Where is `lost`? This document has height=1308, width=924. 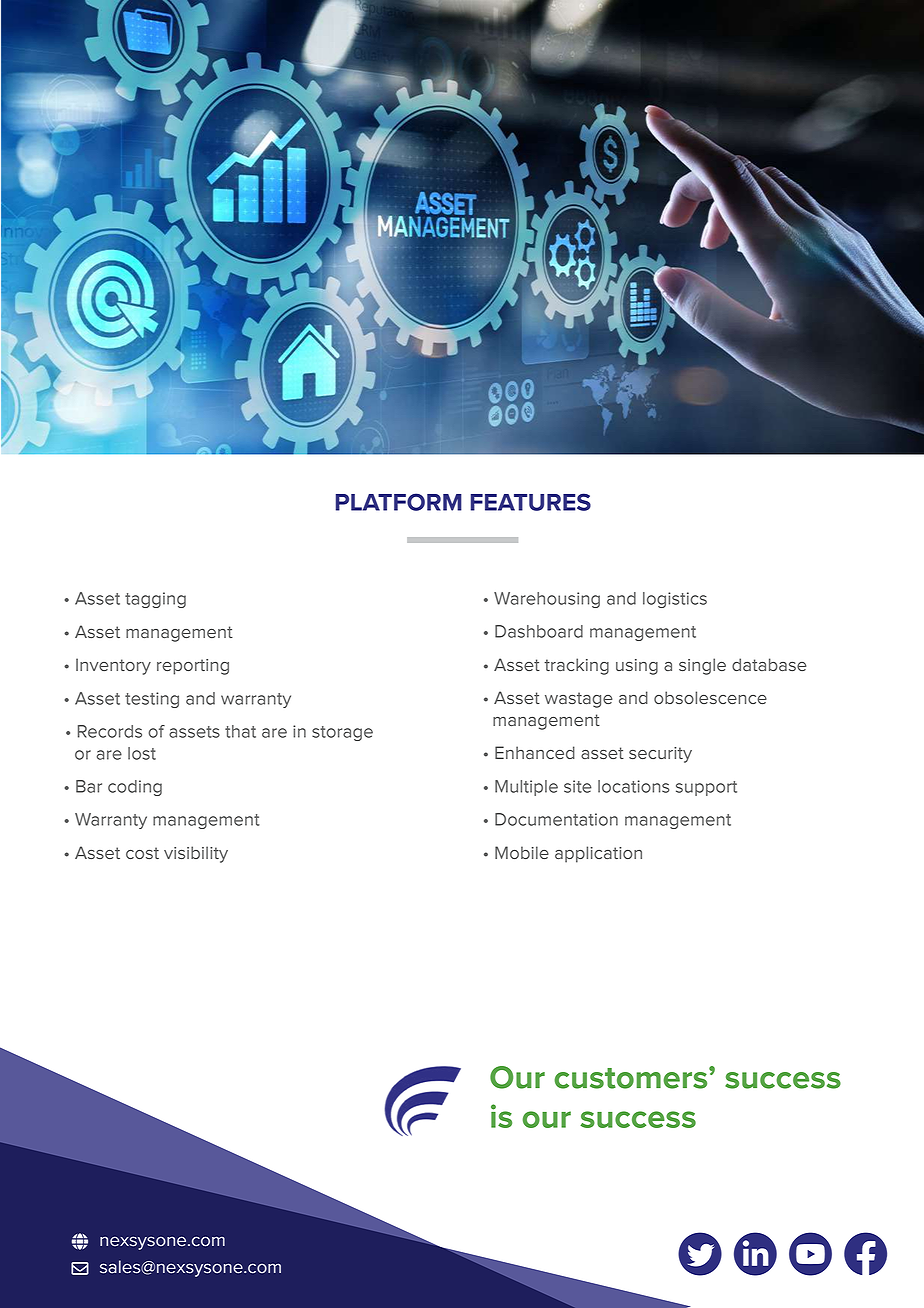
lost is located at coordinates (142, 753).
